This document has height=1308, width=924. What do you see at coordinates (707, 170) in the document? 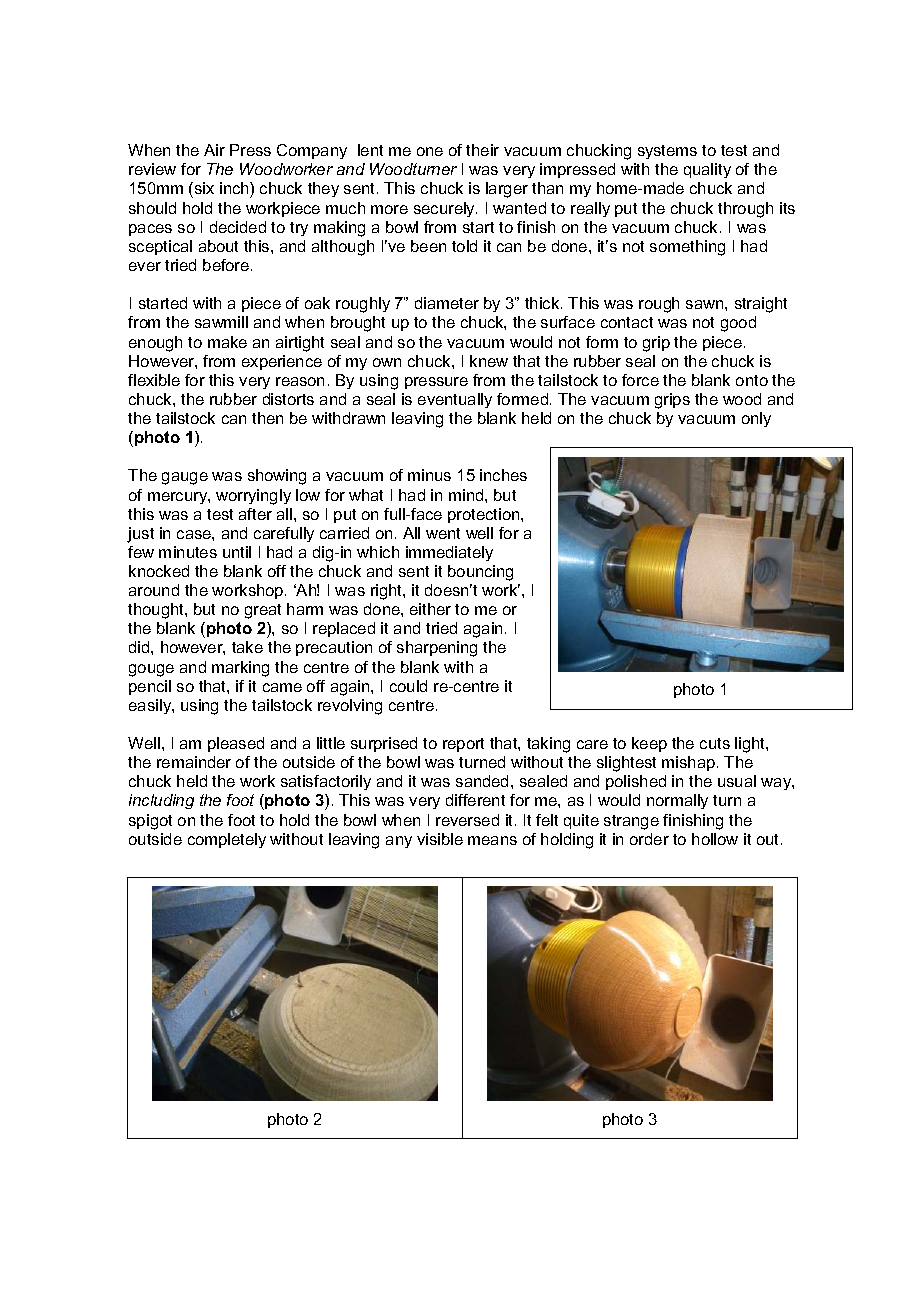
I see `quality` at bounding box center [707, 170].
